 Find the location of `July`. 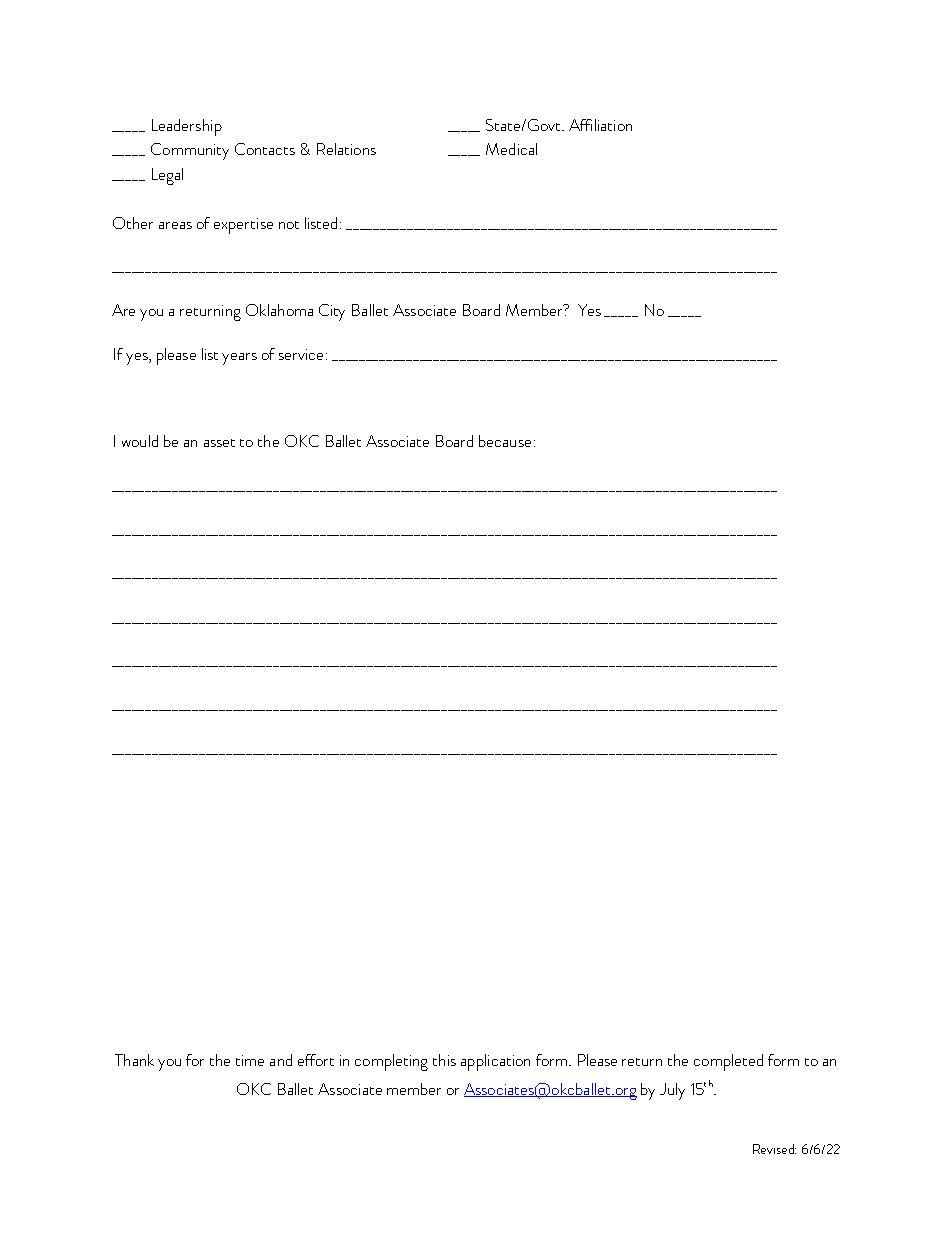

July is located at coordinates (672, 1091).
